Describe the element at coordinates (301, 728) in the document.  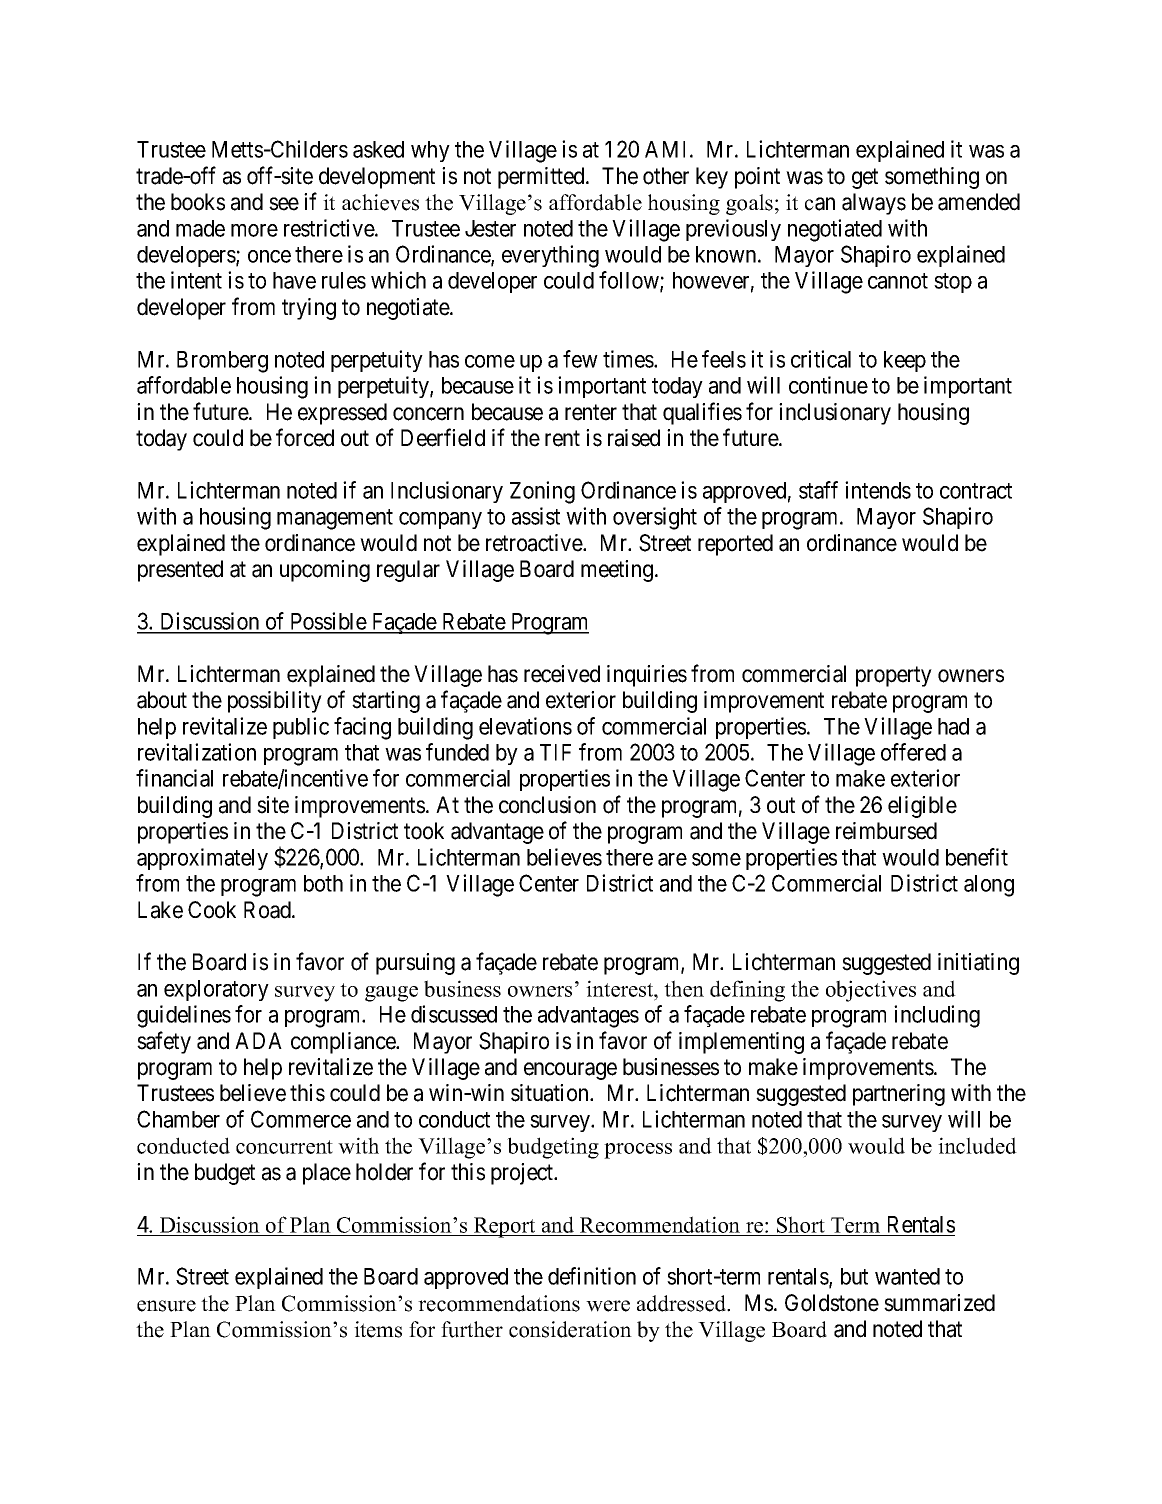
I see `public` at that location.
